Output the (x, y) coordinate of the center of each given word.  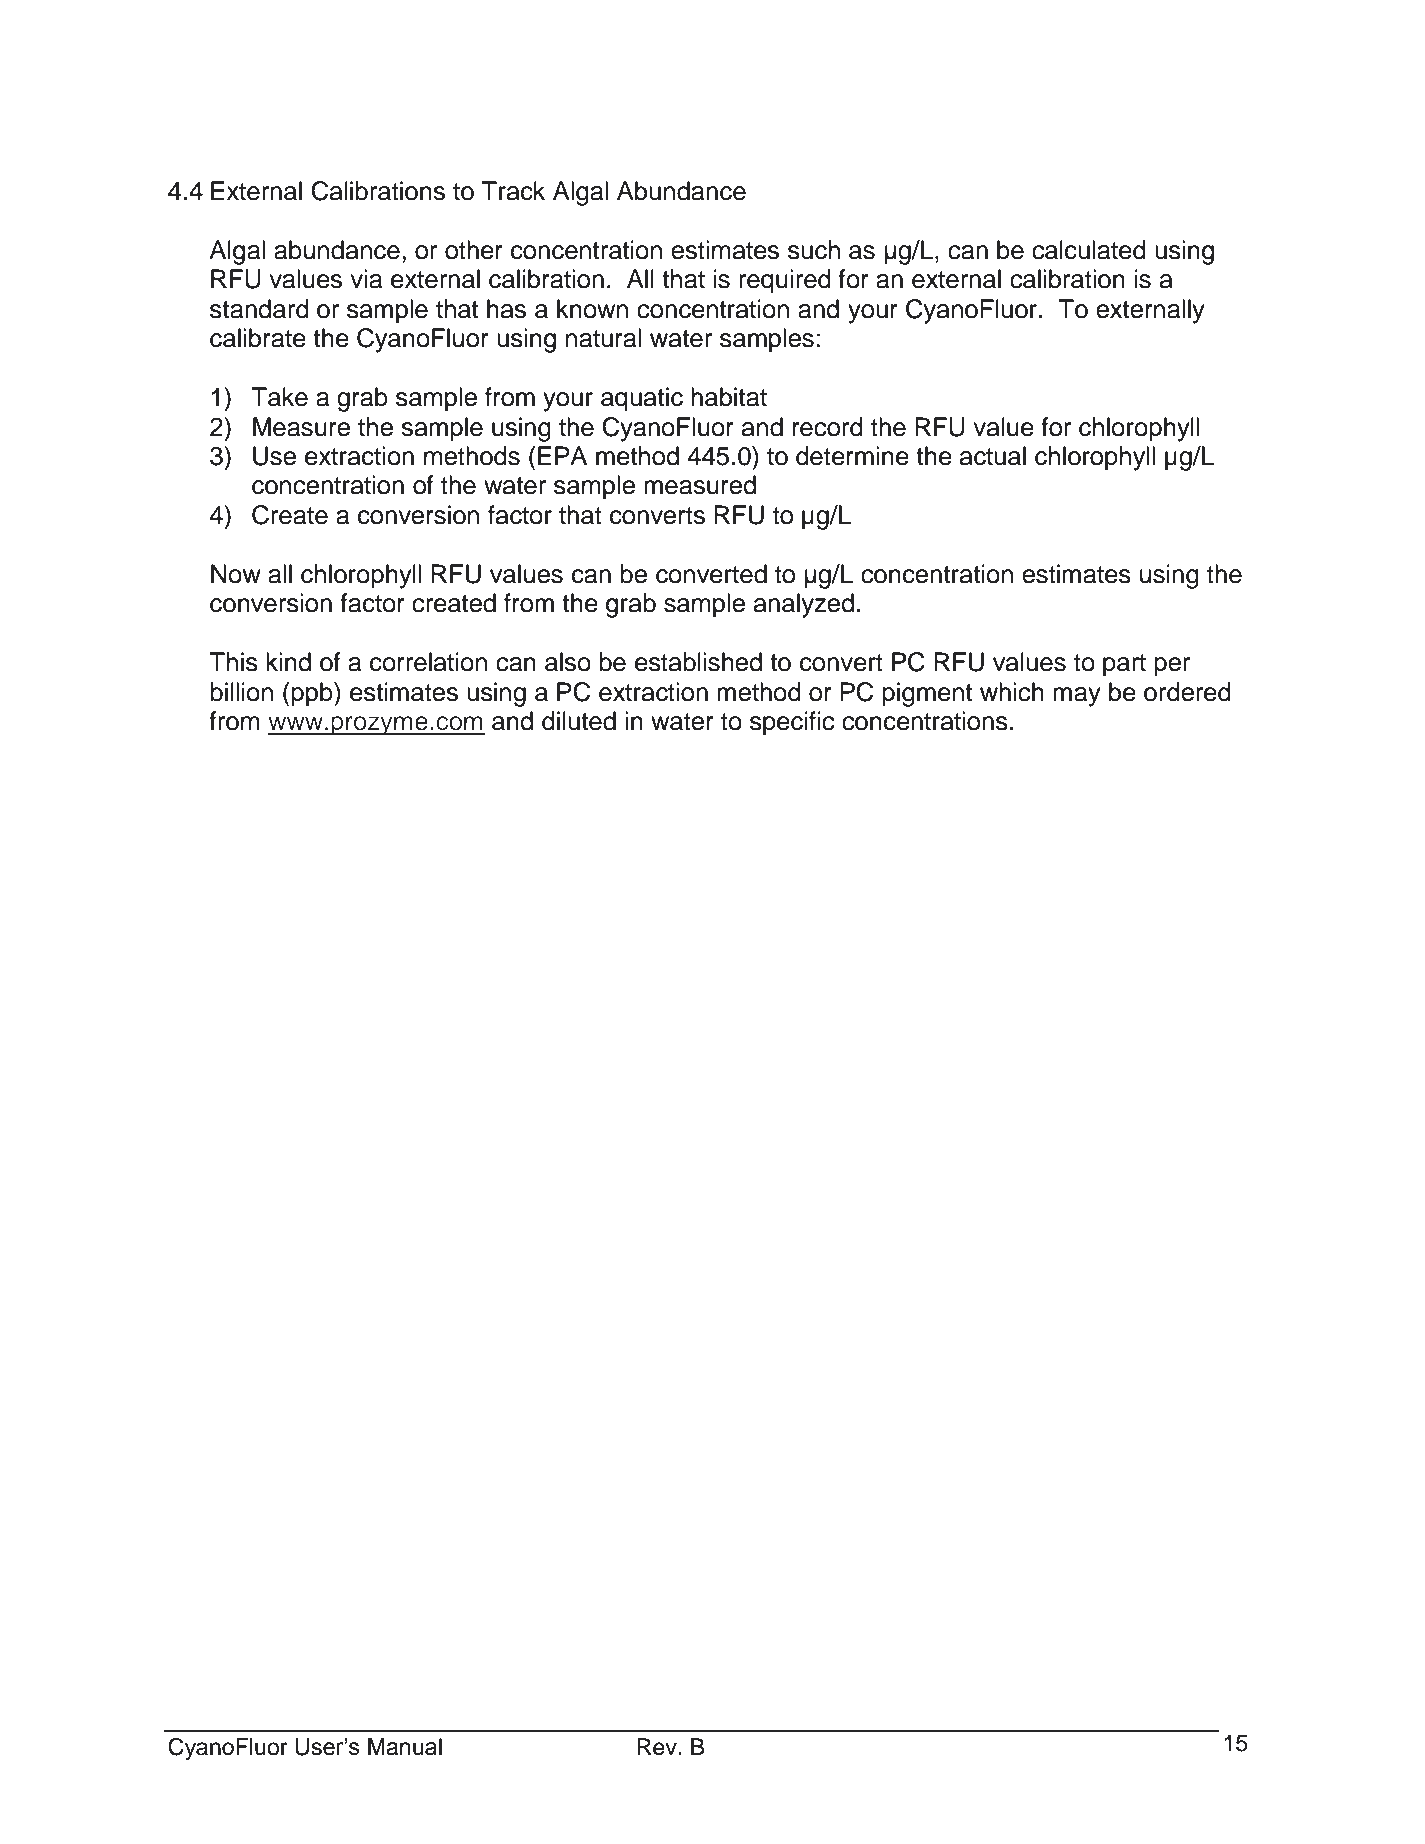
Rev (658, 1747)
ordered (1187, 692)
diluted (579, 721)
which (1012, 692)
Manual (405, 1747)
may (1077, 697)
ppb (313, 694)
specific (792, 723)
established (698, 662)
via (366, 279)
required (785, 281)
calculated (1089, 250)
